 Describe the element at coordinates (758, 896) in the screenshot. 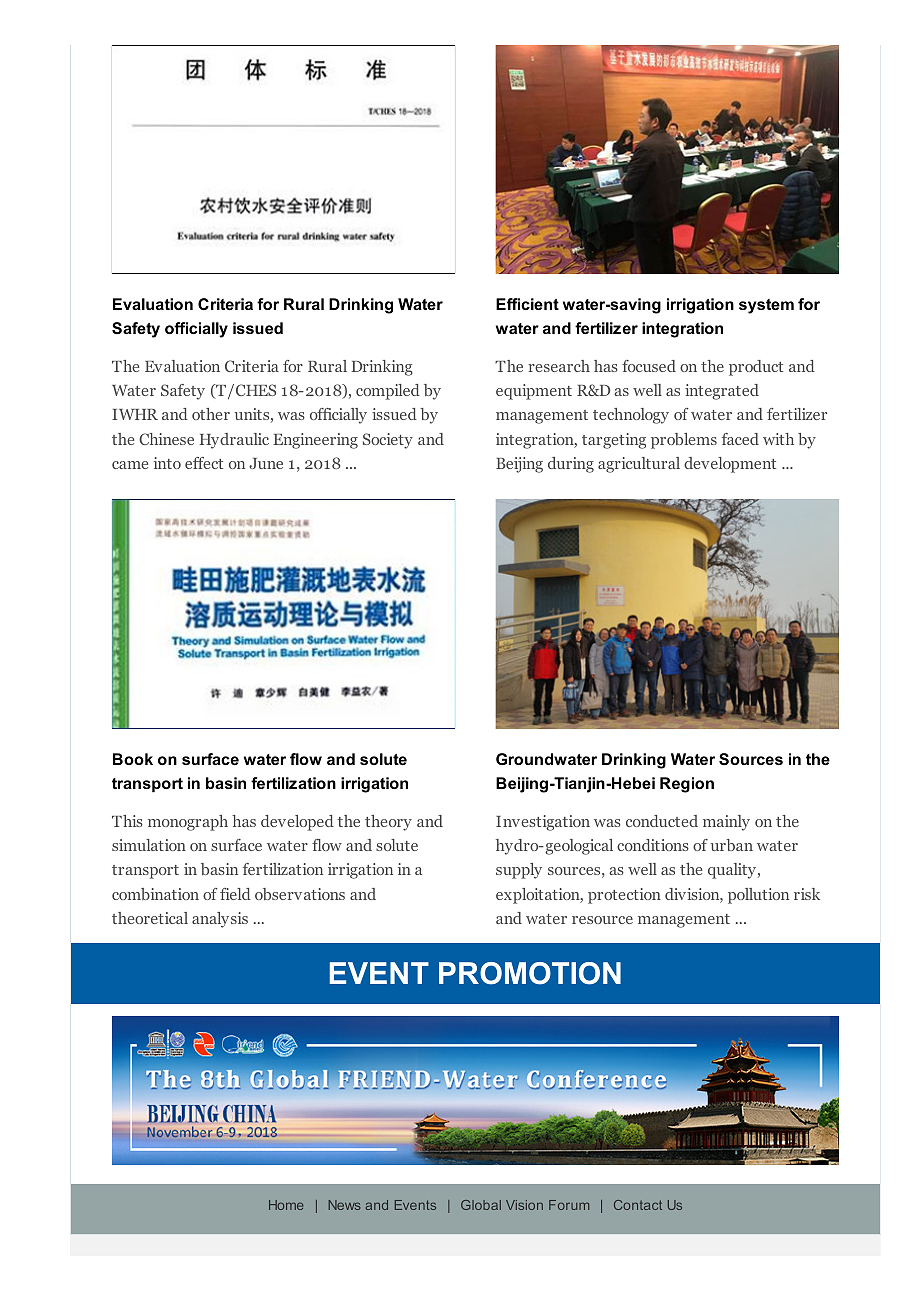

I see `pollution` at that location.
